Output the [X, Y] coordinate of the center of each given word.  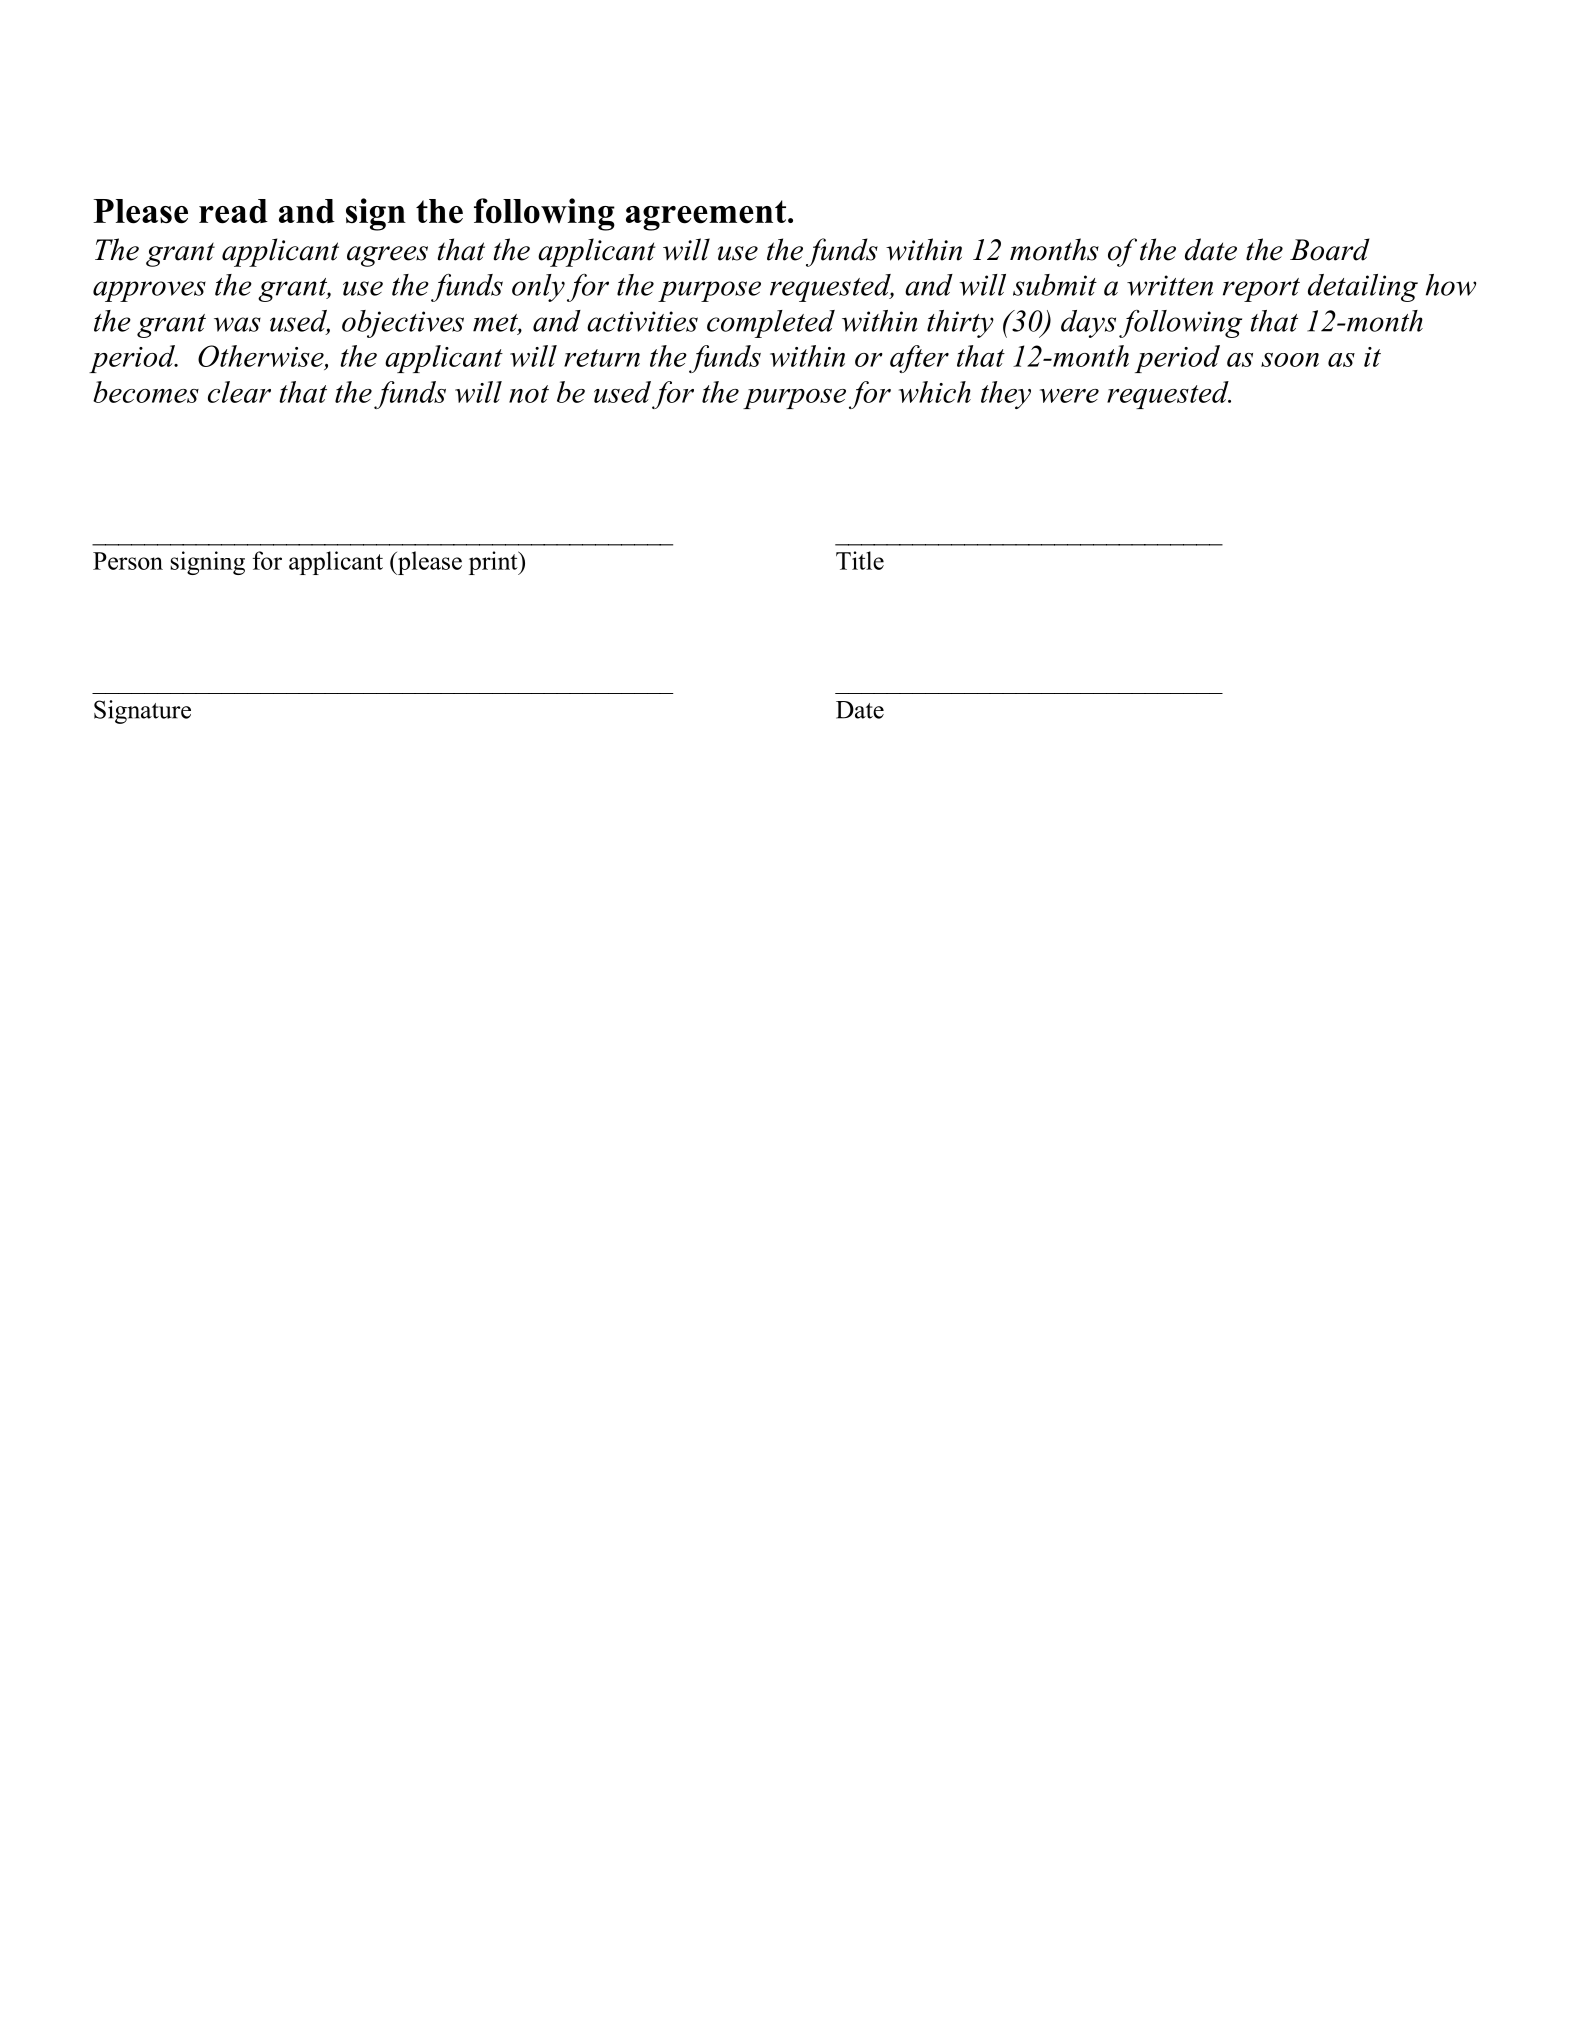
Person [128, 561]
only [538, 288]
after [919, 359]
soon [1290, 360]
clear [239, 392]
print [494, 563]
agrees [387, 256]
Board [1330, 249]
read [233, 211]
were [1069, 396]
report [1261, 290]
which [935, 392]
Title [860, 560]
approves [149, 291]
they [1006, 395]
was [237, 324]
